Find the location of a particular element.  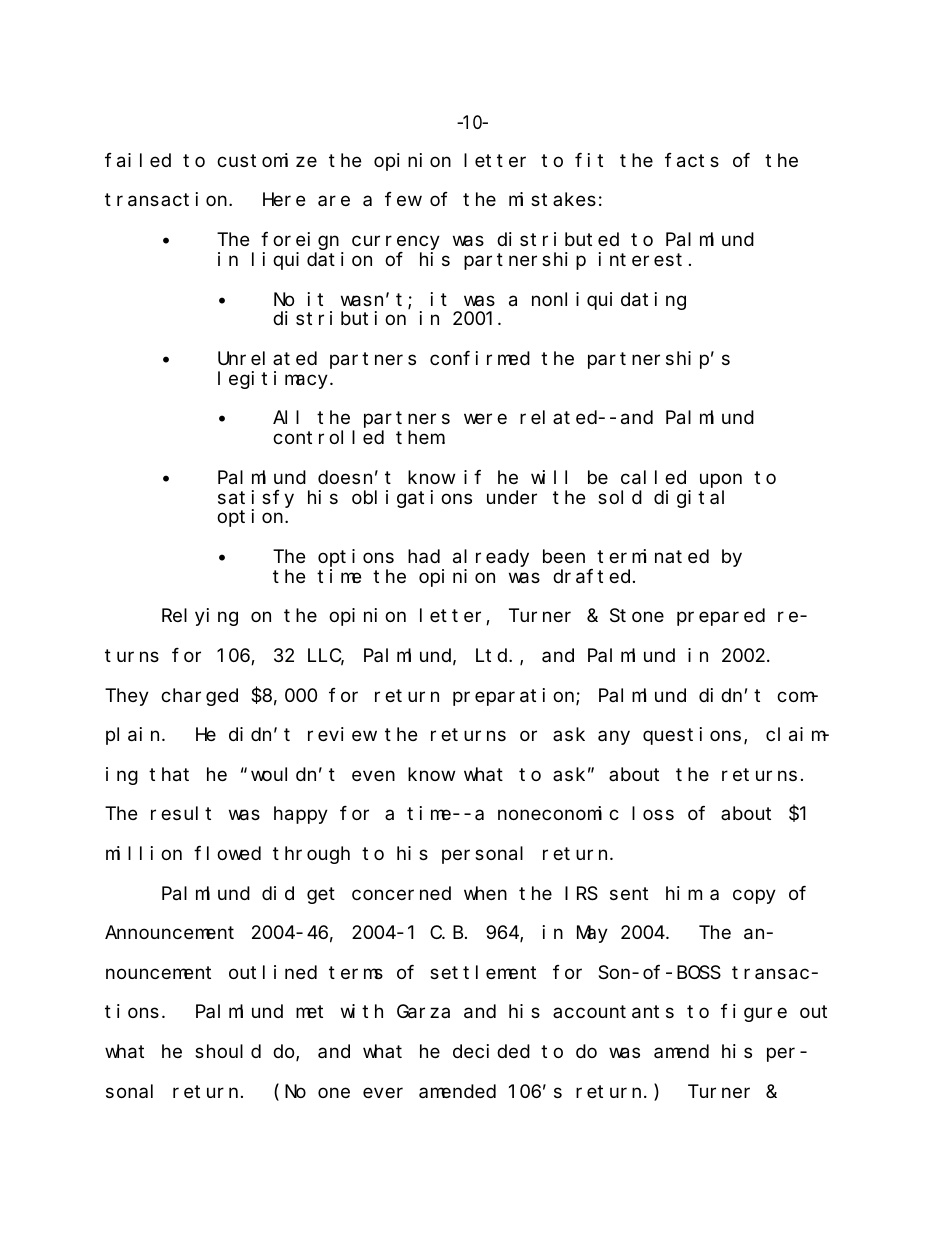

should is located at coordinates (228, 1051).
